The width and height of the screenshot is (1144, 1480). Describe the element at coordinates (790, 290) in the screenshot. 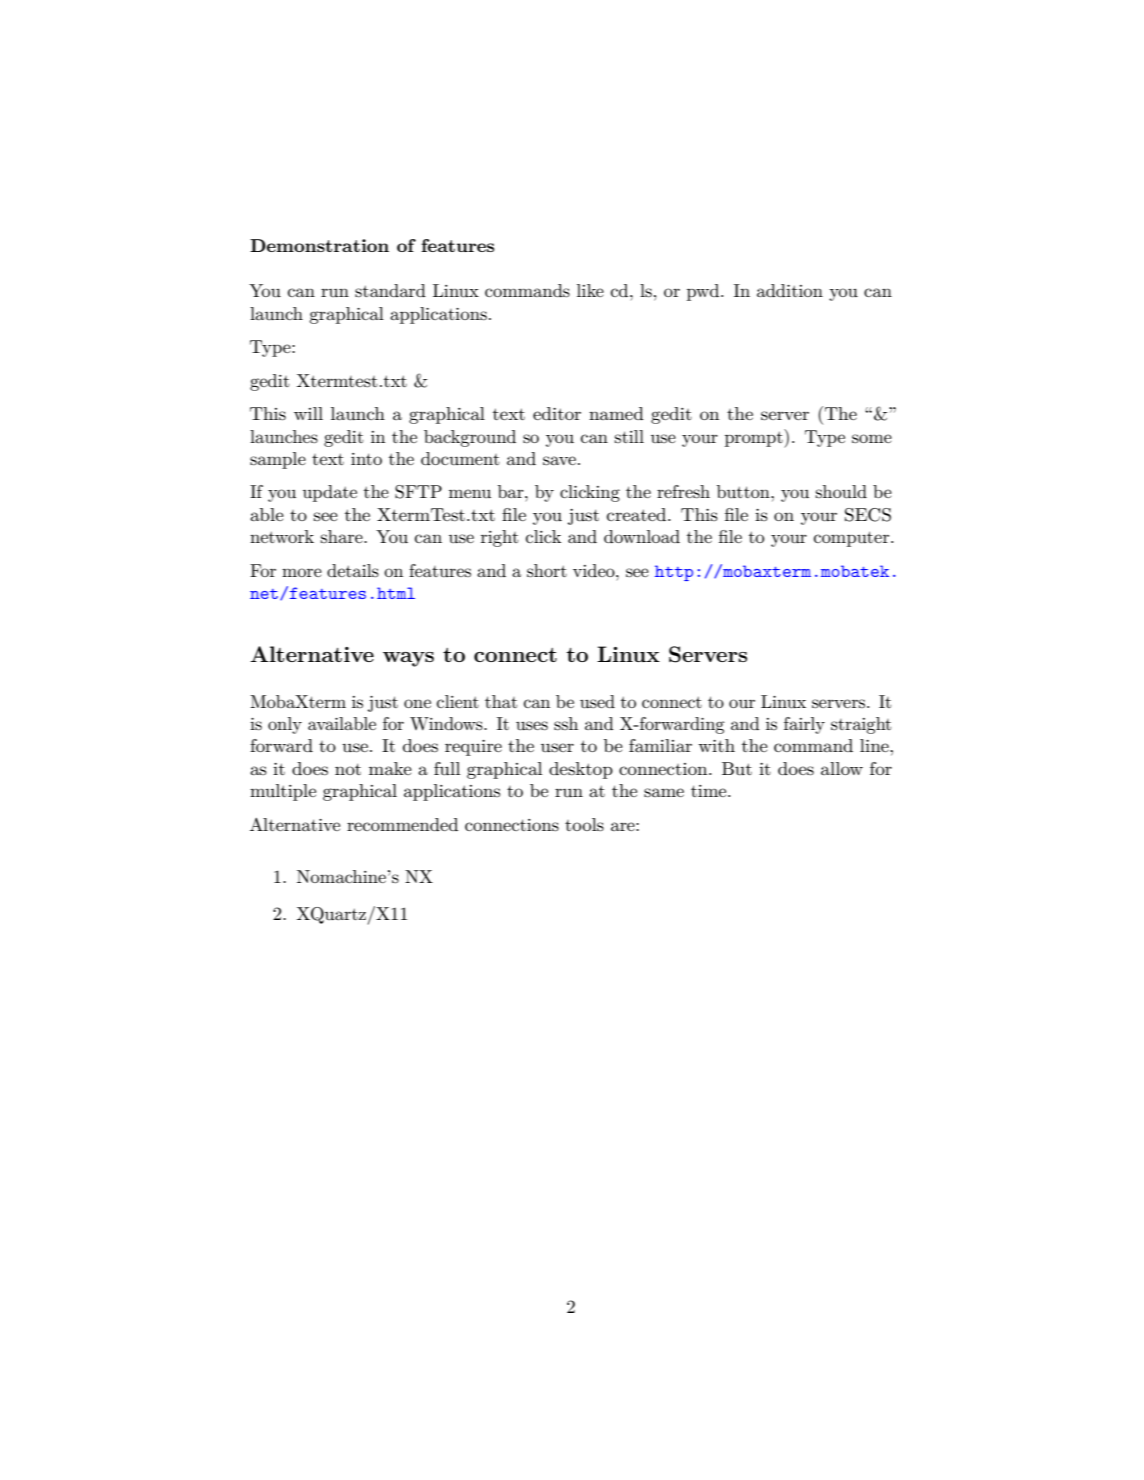

I see `addition` at that location.
